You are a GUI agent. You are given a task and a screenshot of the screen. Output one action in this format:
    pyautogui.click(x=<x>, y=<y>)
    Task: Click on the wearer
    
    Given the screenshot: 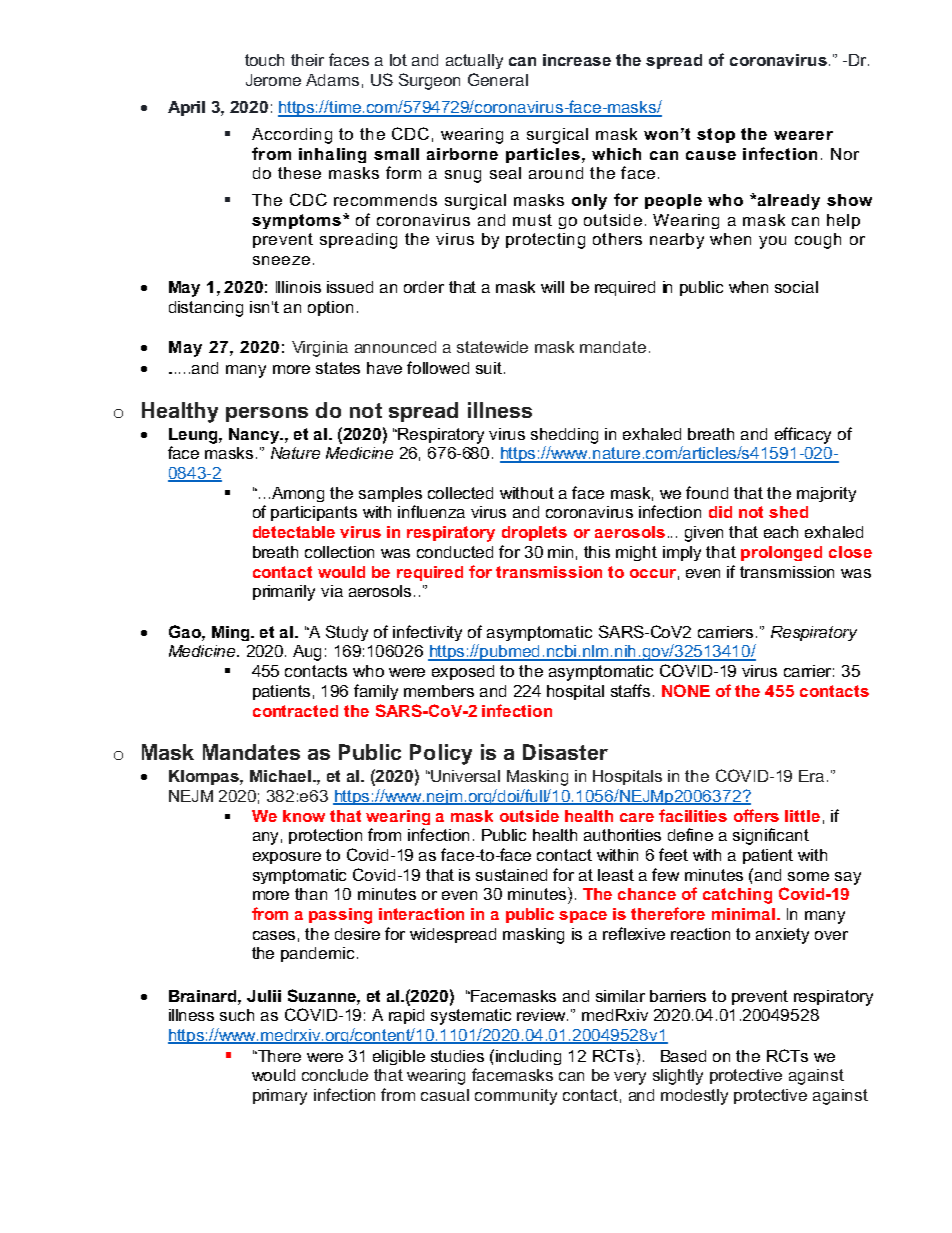 What is the action you would take?
    pyautogui.click(x=803, y=135)
